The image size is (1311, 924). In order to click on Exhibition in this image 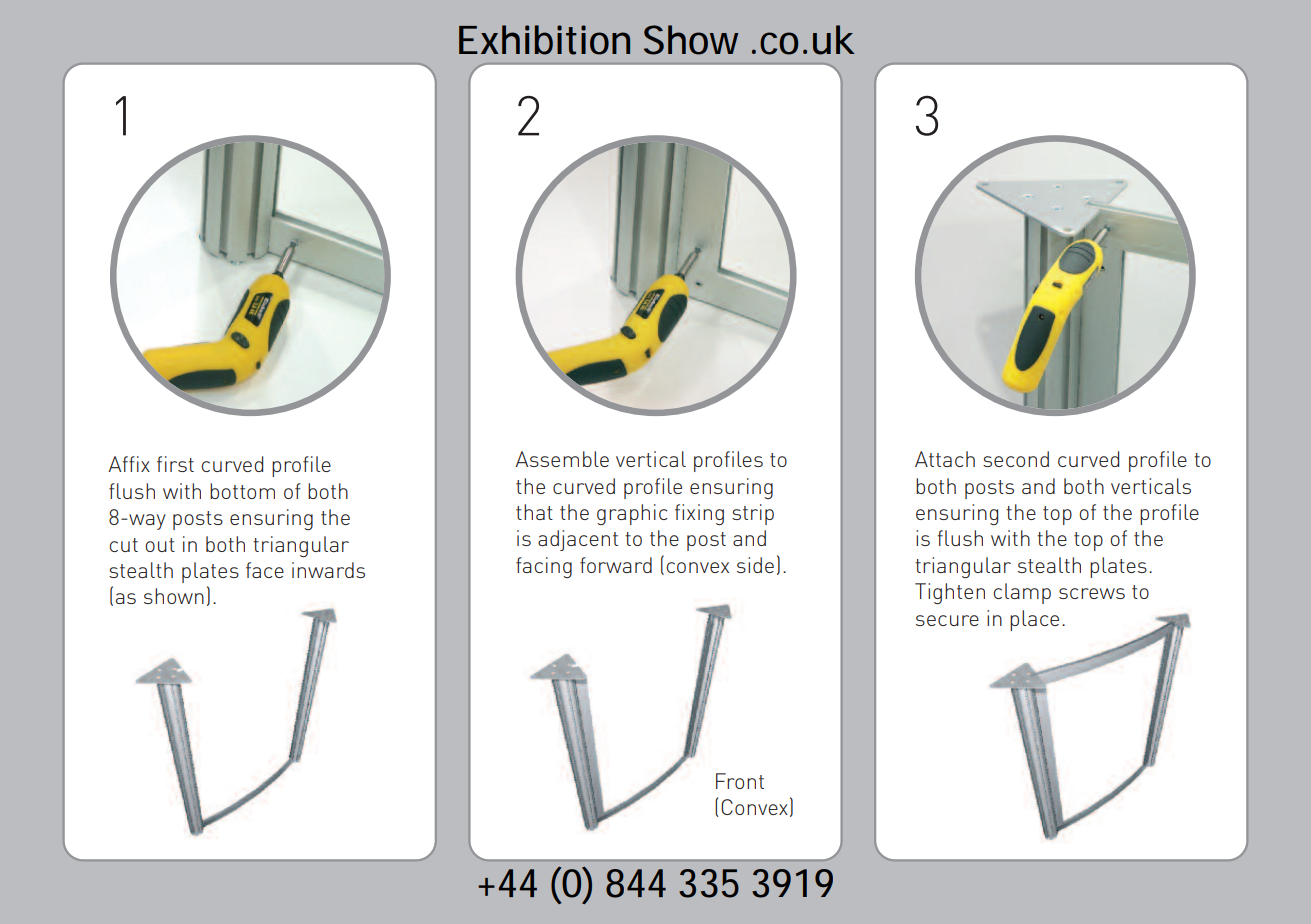, I will do `click(544, 40)`.
